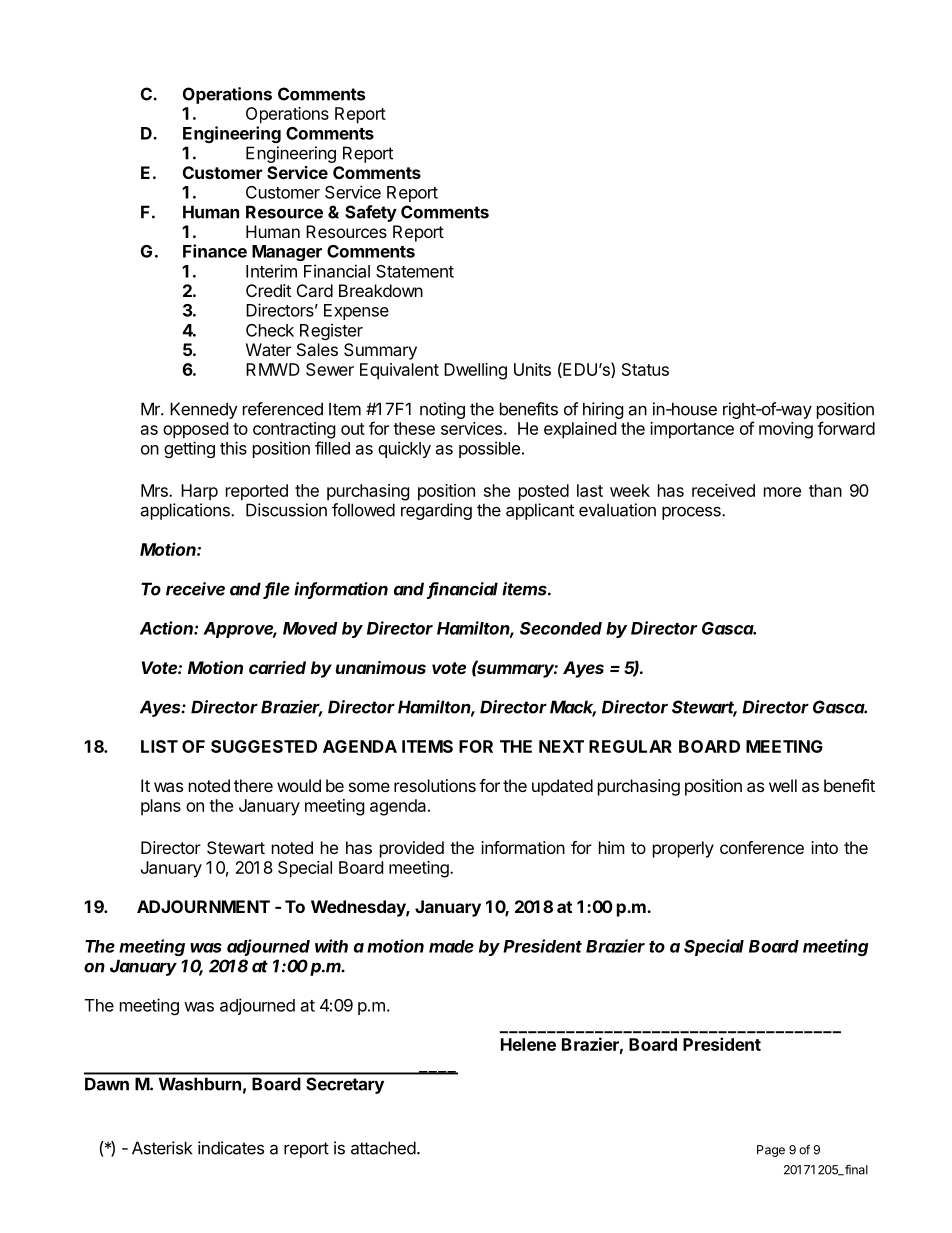 The image size is (952, 1233). I want to click on Mack, so click(573, 708).
